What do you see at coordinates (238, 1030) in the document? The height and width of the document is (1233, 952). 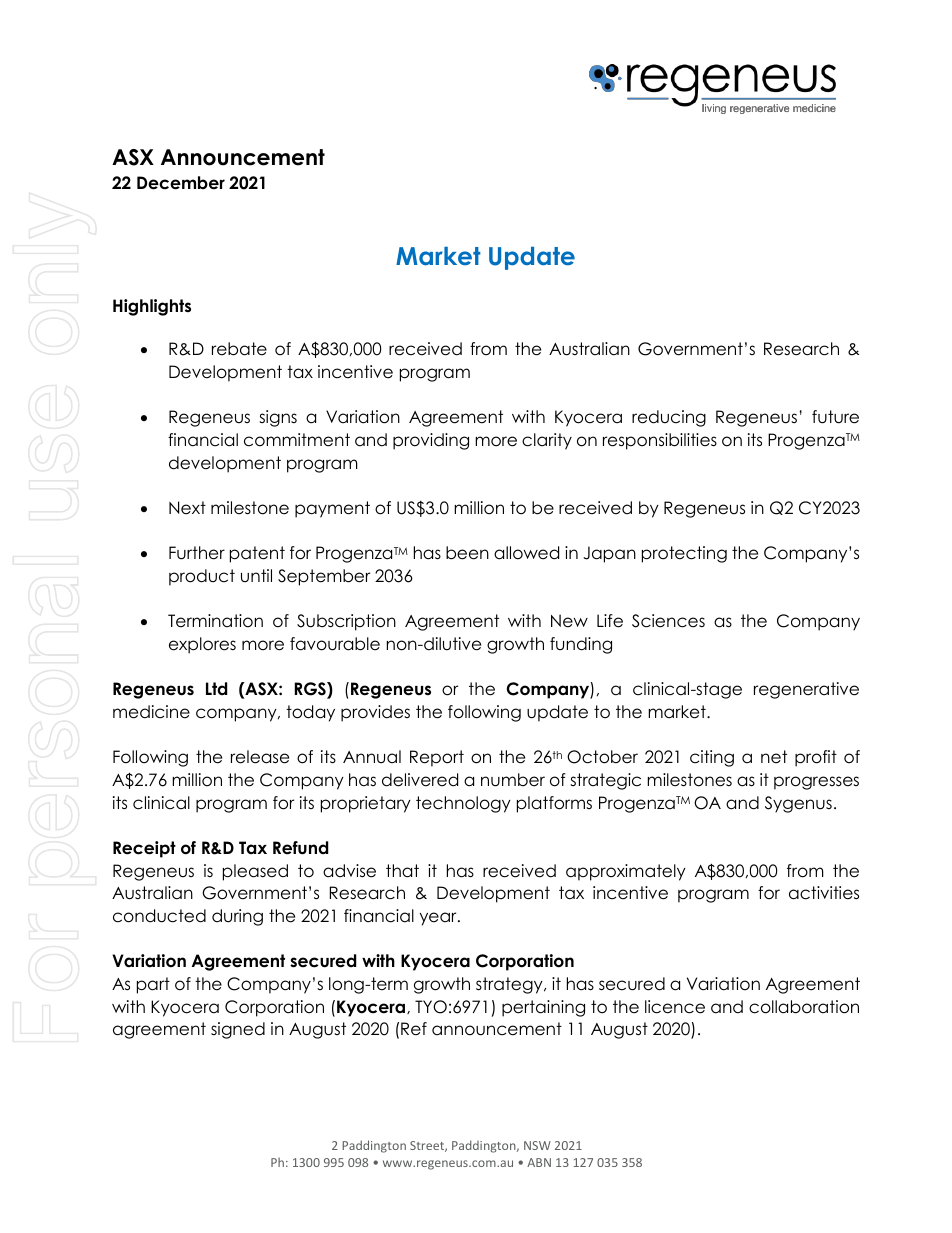 I see `signed` at bounding box center [238, 1030].
